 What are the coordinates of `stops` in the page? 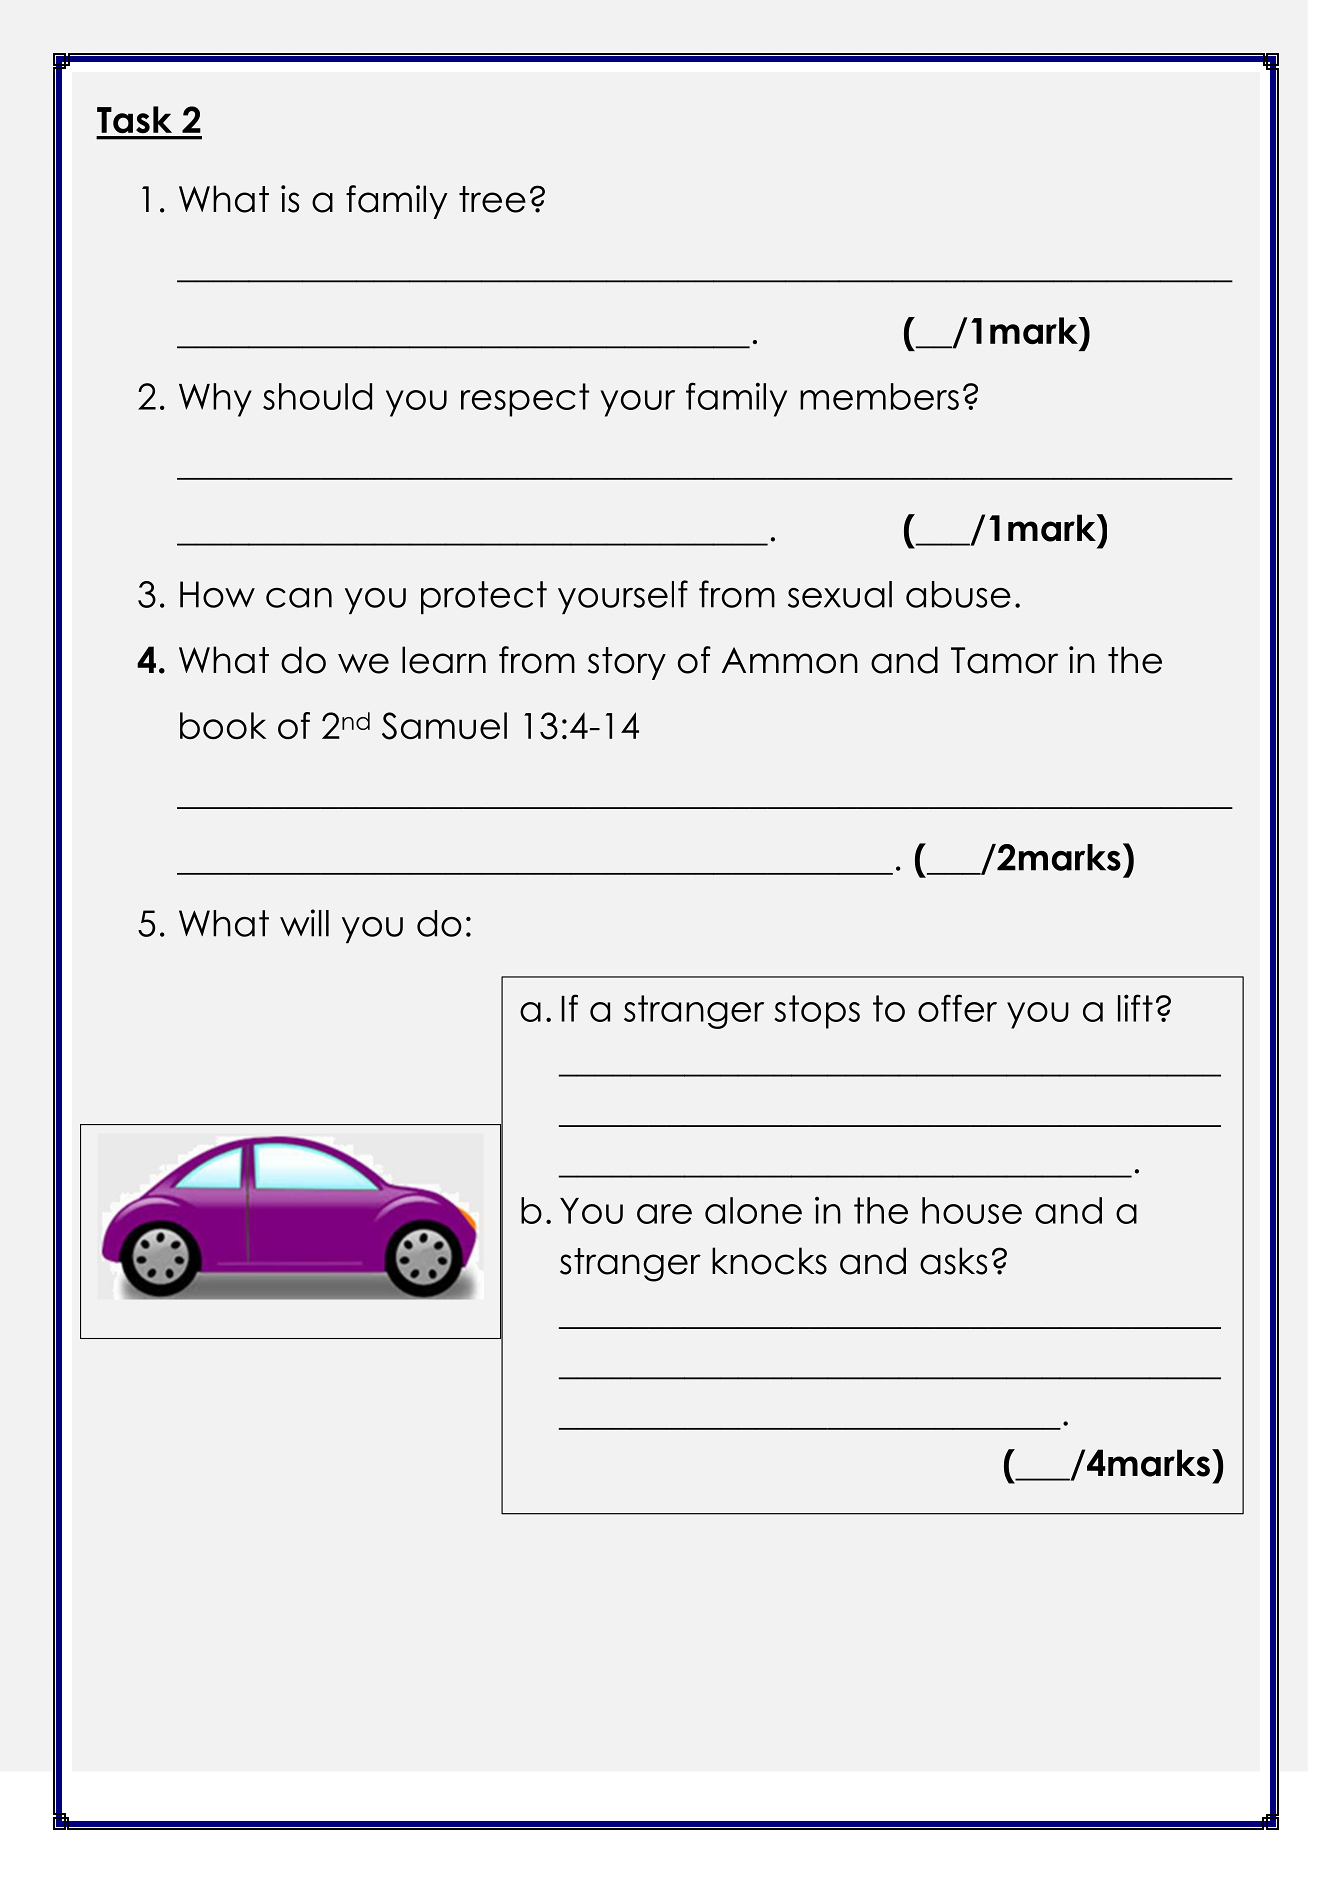 It's located at (817, 1012).
